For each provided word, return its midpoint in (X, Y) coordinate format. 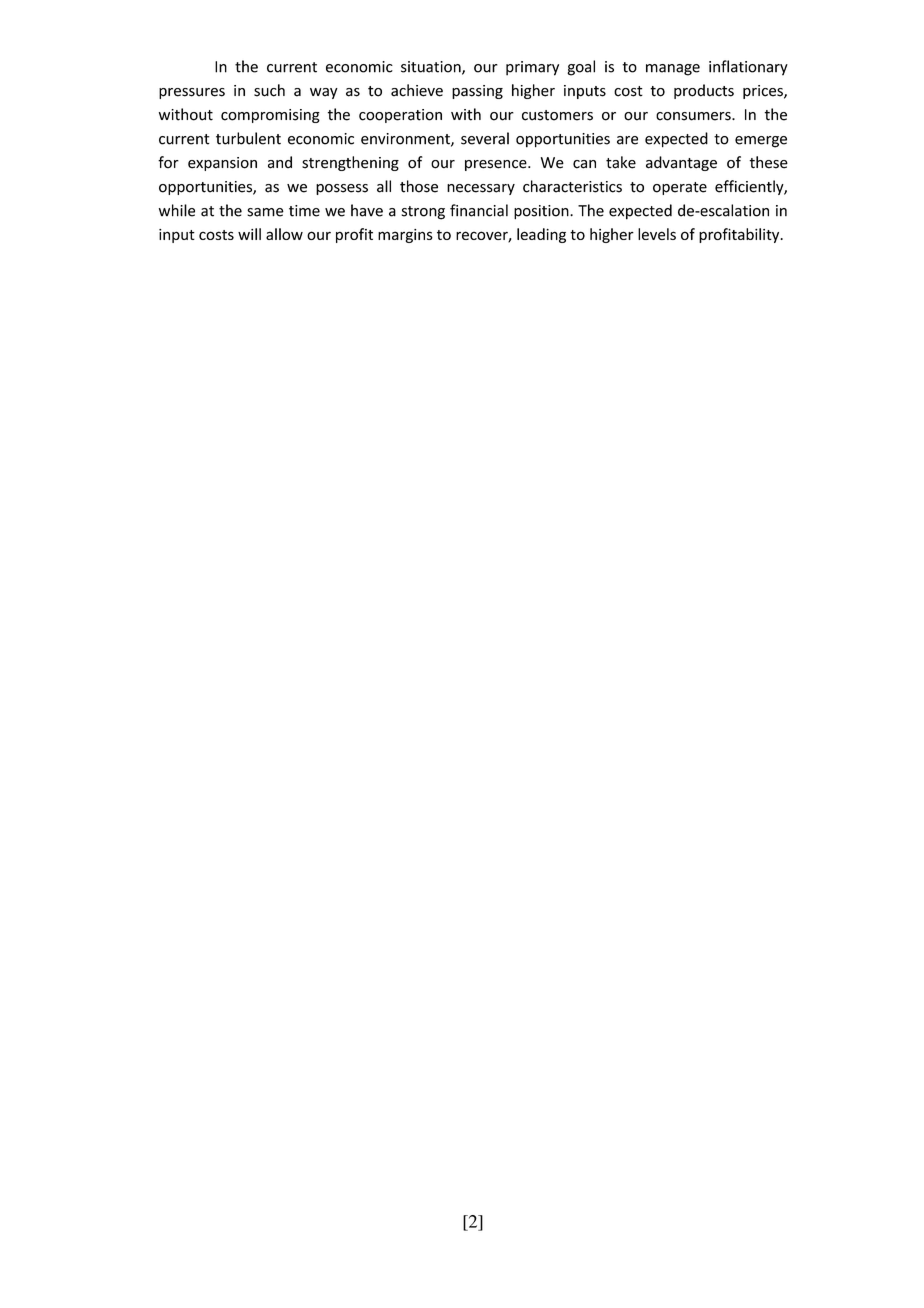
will (249, 234)
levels (657, 234)
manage (673, 70)
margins (405, 236)
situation (432, 68)
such (269, 90)
